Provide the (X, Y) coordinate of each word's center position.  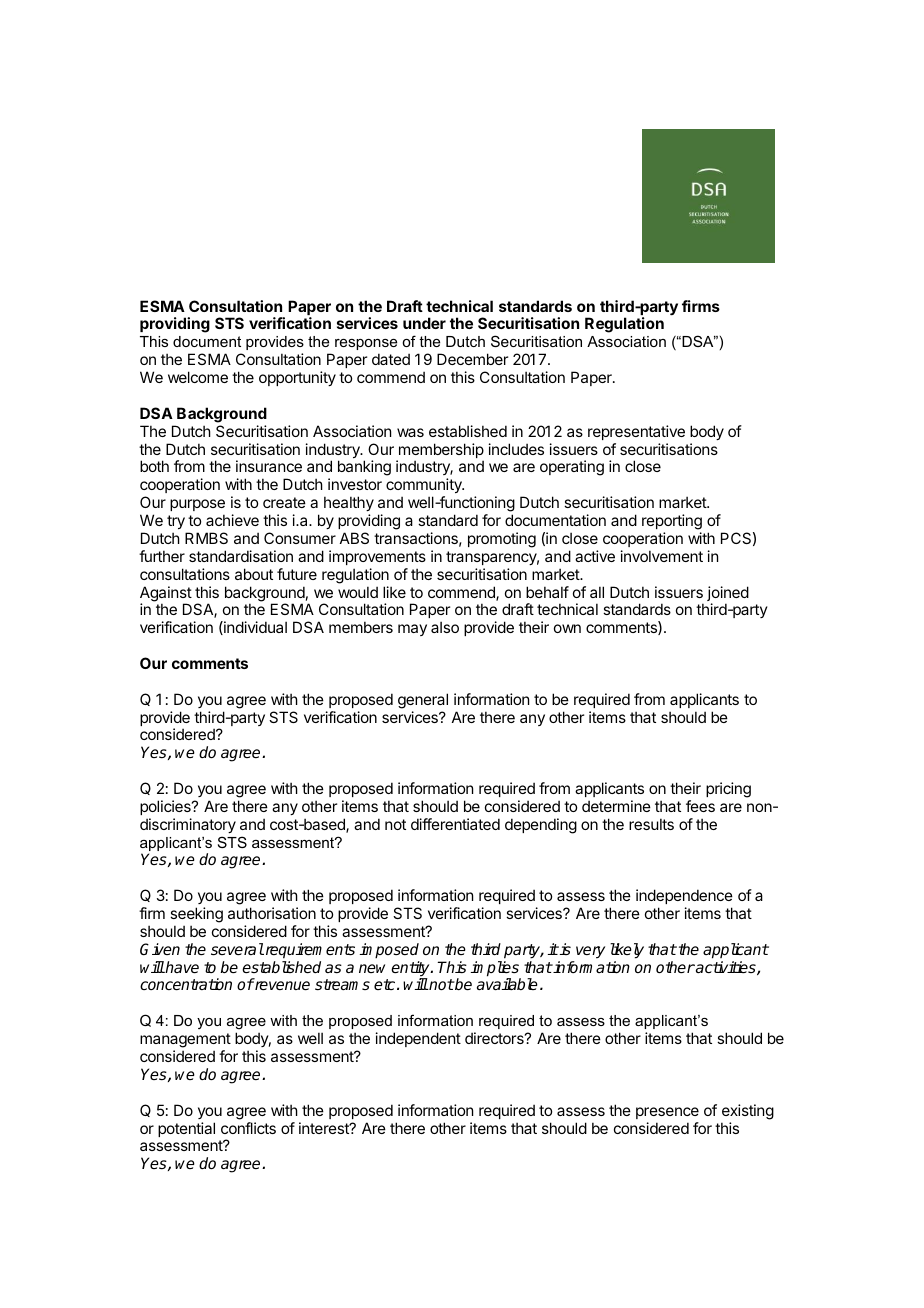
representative (636, 432)
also (445, 627)
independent (418, 1039)
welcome (198, 377)
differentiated (455, 824)
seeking (196, 916)
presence (667, 1113)
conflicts (248, 1128)
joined (728, 595)
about (254, 574)
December (472, 359)
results (651, 824)
